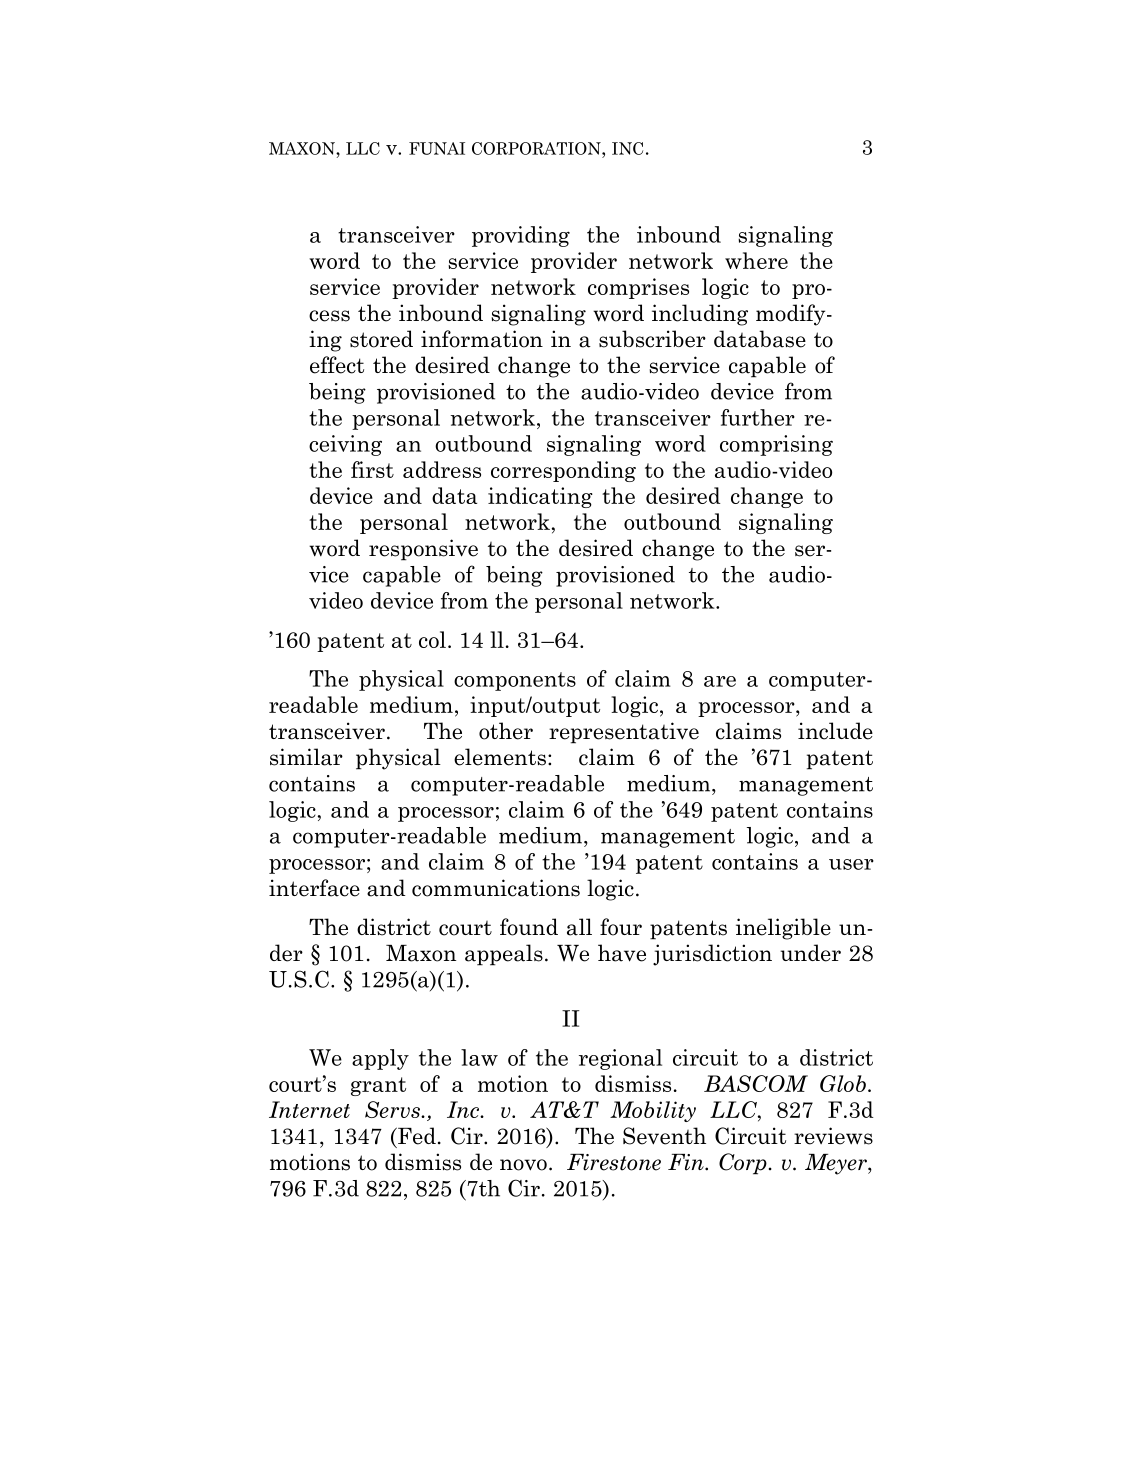 The image size is (1142, 1478). Describe the element at coordinates (306, 757) in the image. I see `similar` at that location.
